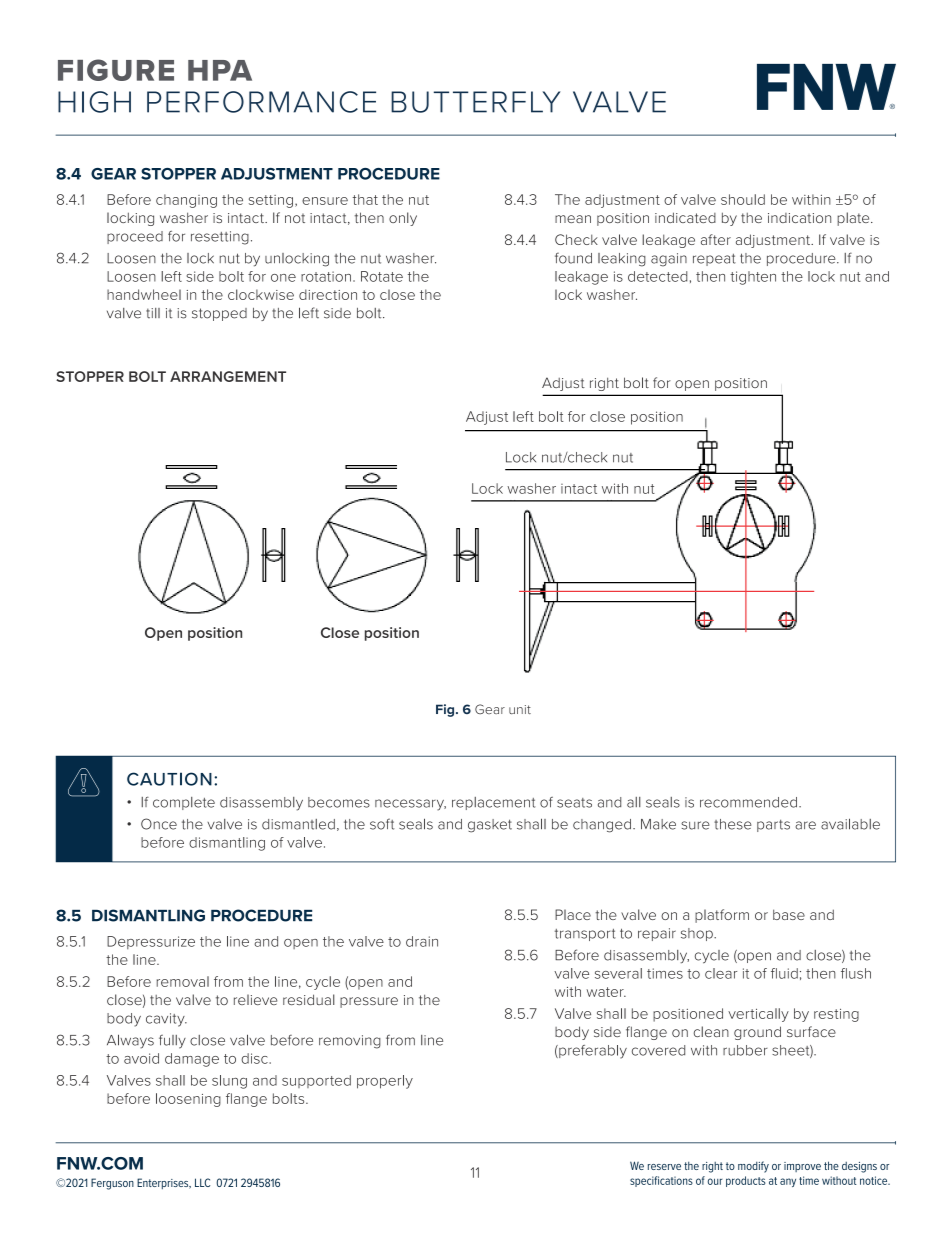 The height and width of the screenshot is (1233, 952). I want to click on tighten, so click(753, 278).
